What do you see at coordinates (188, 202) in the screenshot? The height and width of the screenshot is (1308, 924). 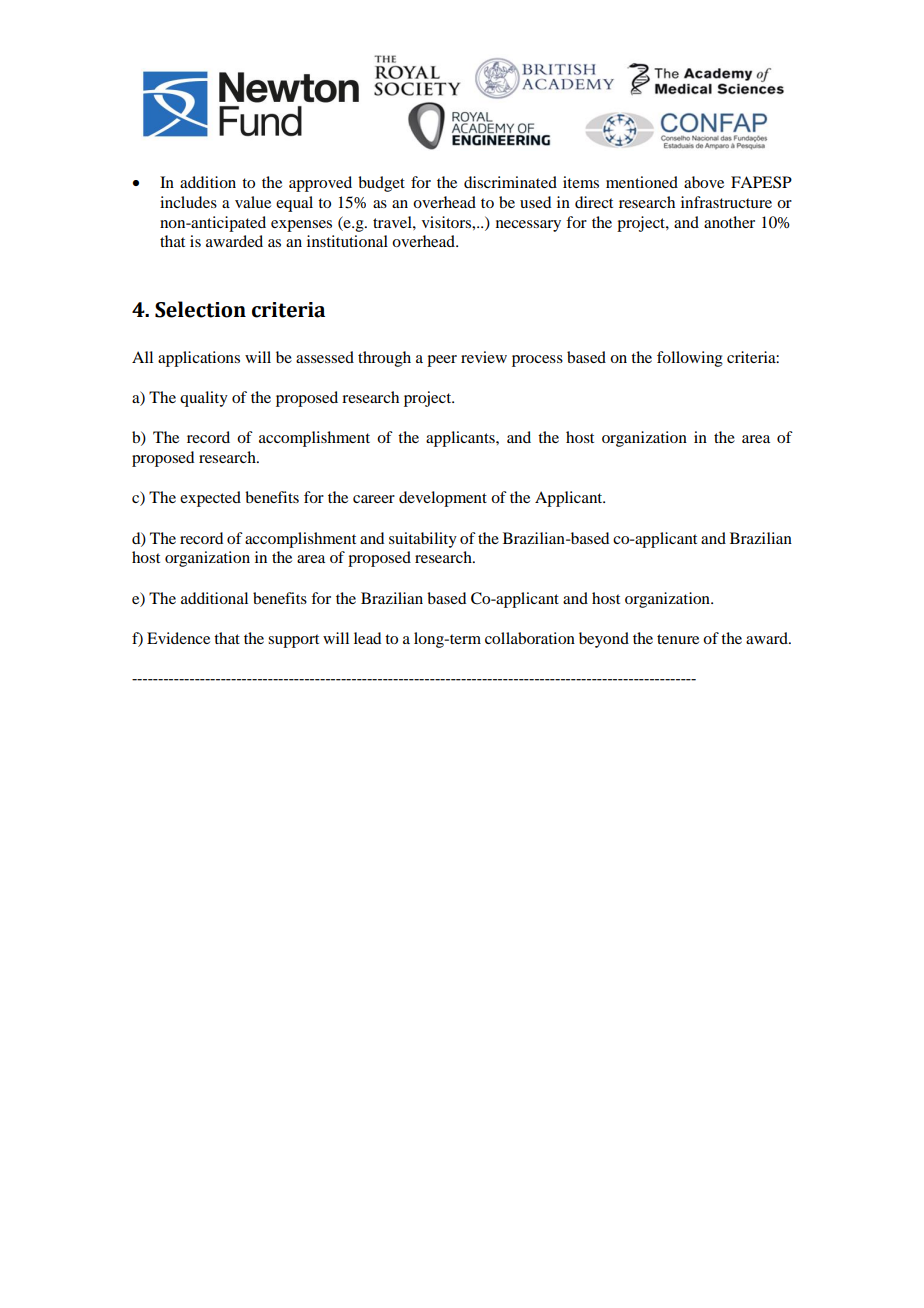 I see `includes` at bounding box center [188, 202].
